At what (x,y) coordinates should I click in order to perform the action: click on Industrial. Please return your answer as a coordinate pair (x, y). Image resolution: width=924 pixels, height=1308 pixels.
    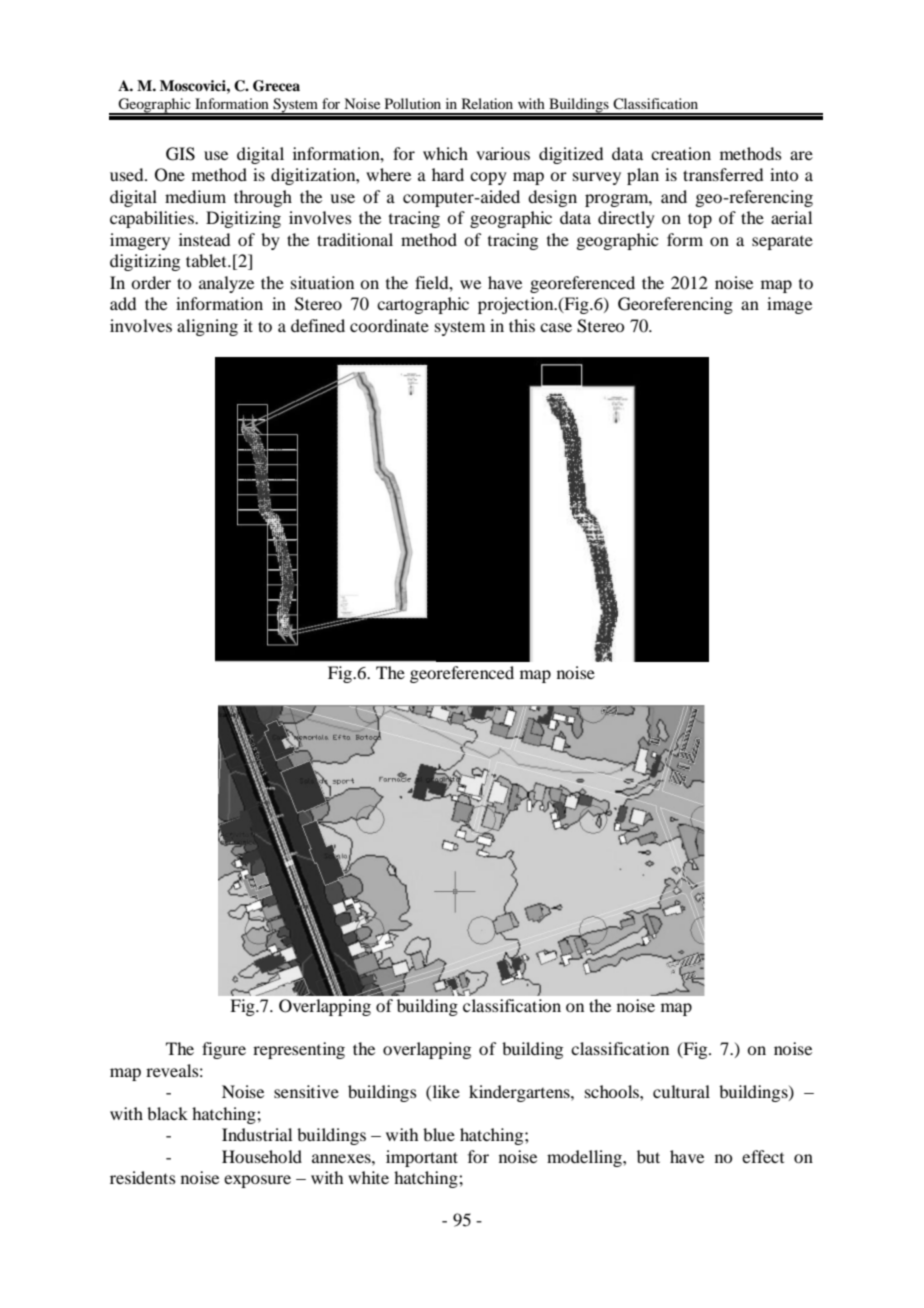
    Looking at the image, I should click on (257, 1134).
